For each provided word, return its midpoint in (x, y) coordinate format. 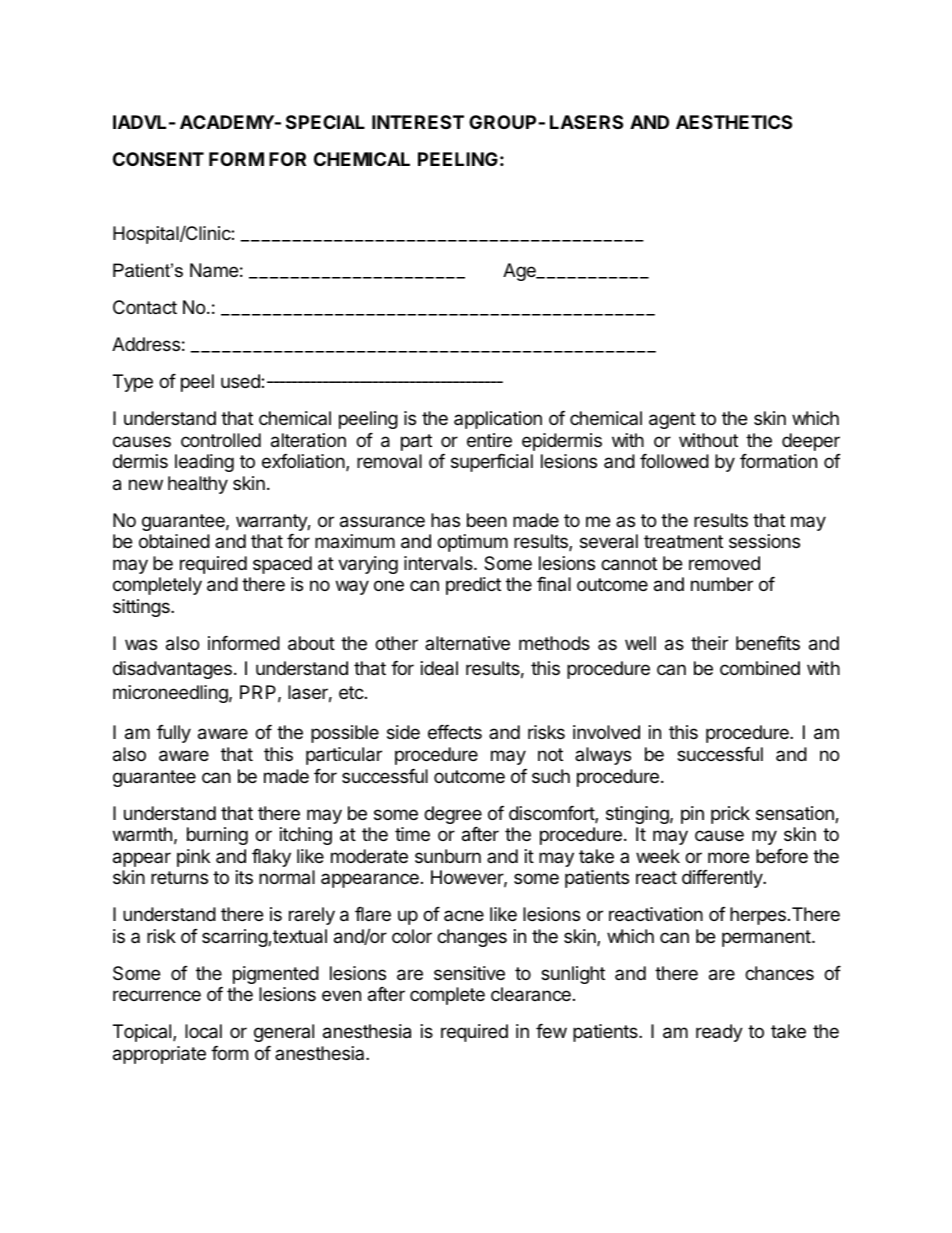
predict (473, 586)
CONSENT (158, 159)
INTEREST (418, 122)
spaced (282, 565)
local (203, 1031)
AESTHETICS (734, 122)
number (722, 584)
